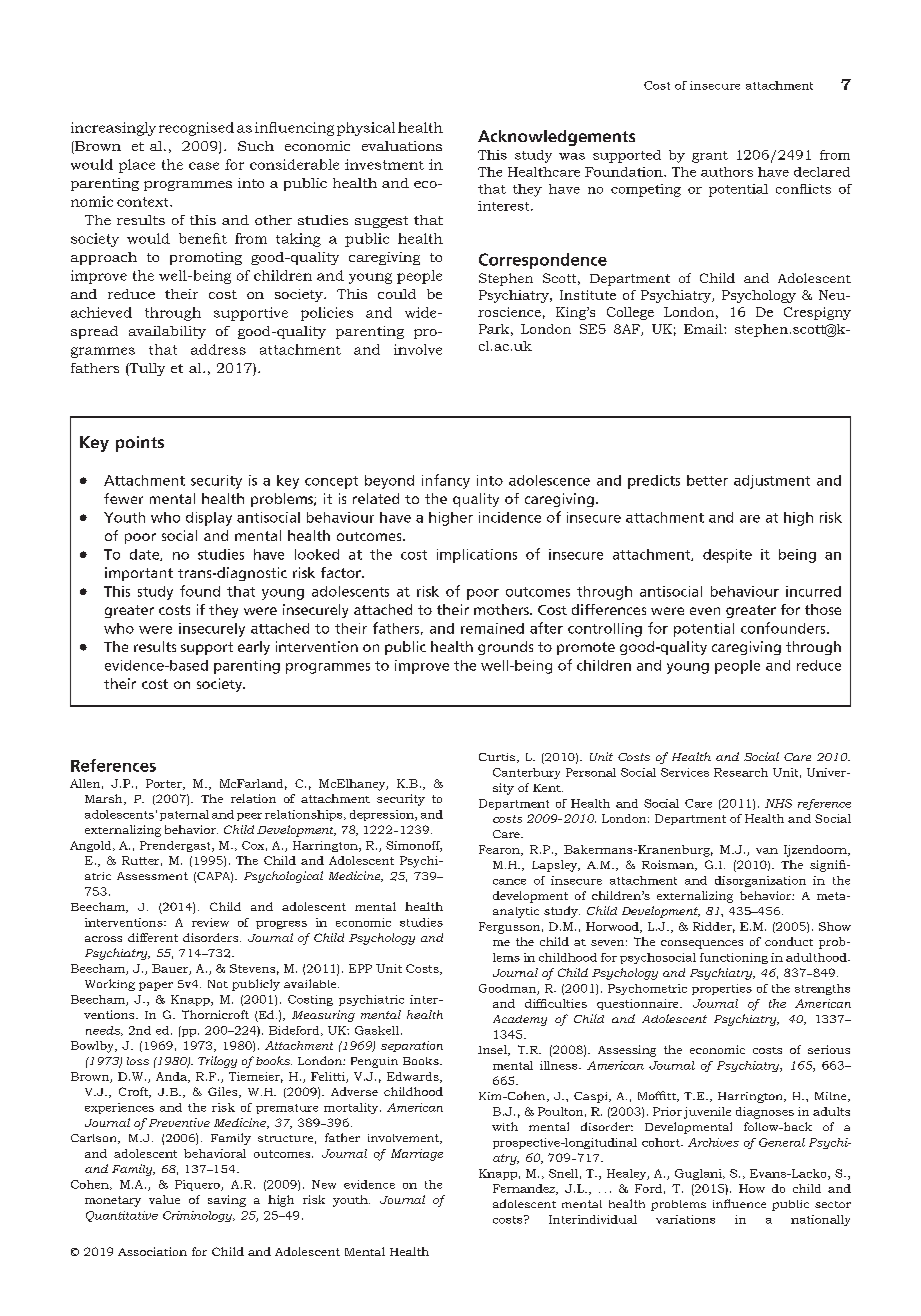  I want to click on early, so click(254, 648).
